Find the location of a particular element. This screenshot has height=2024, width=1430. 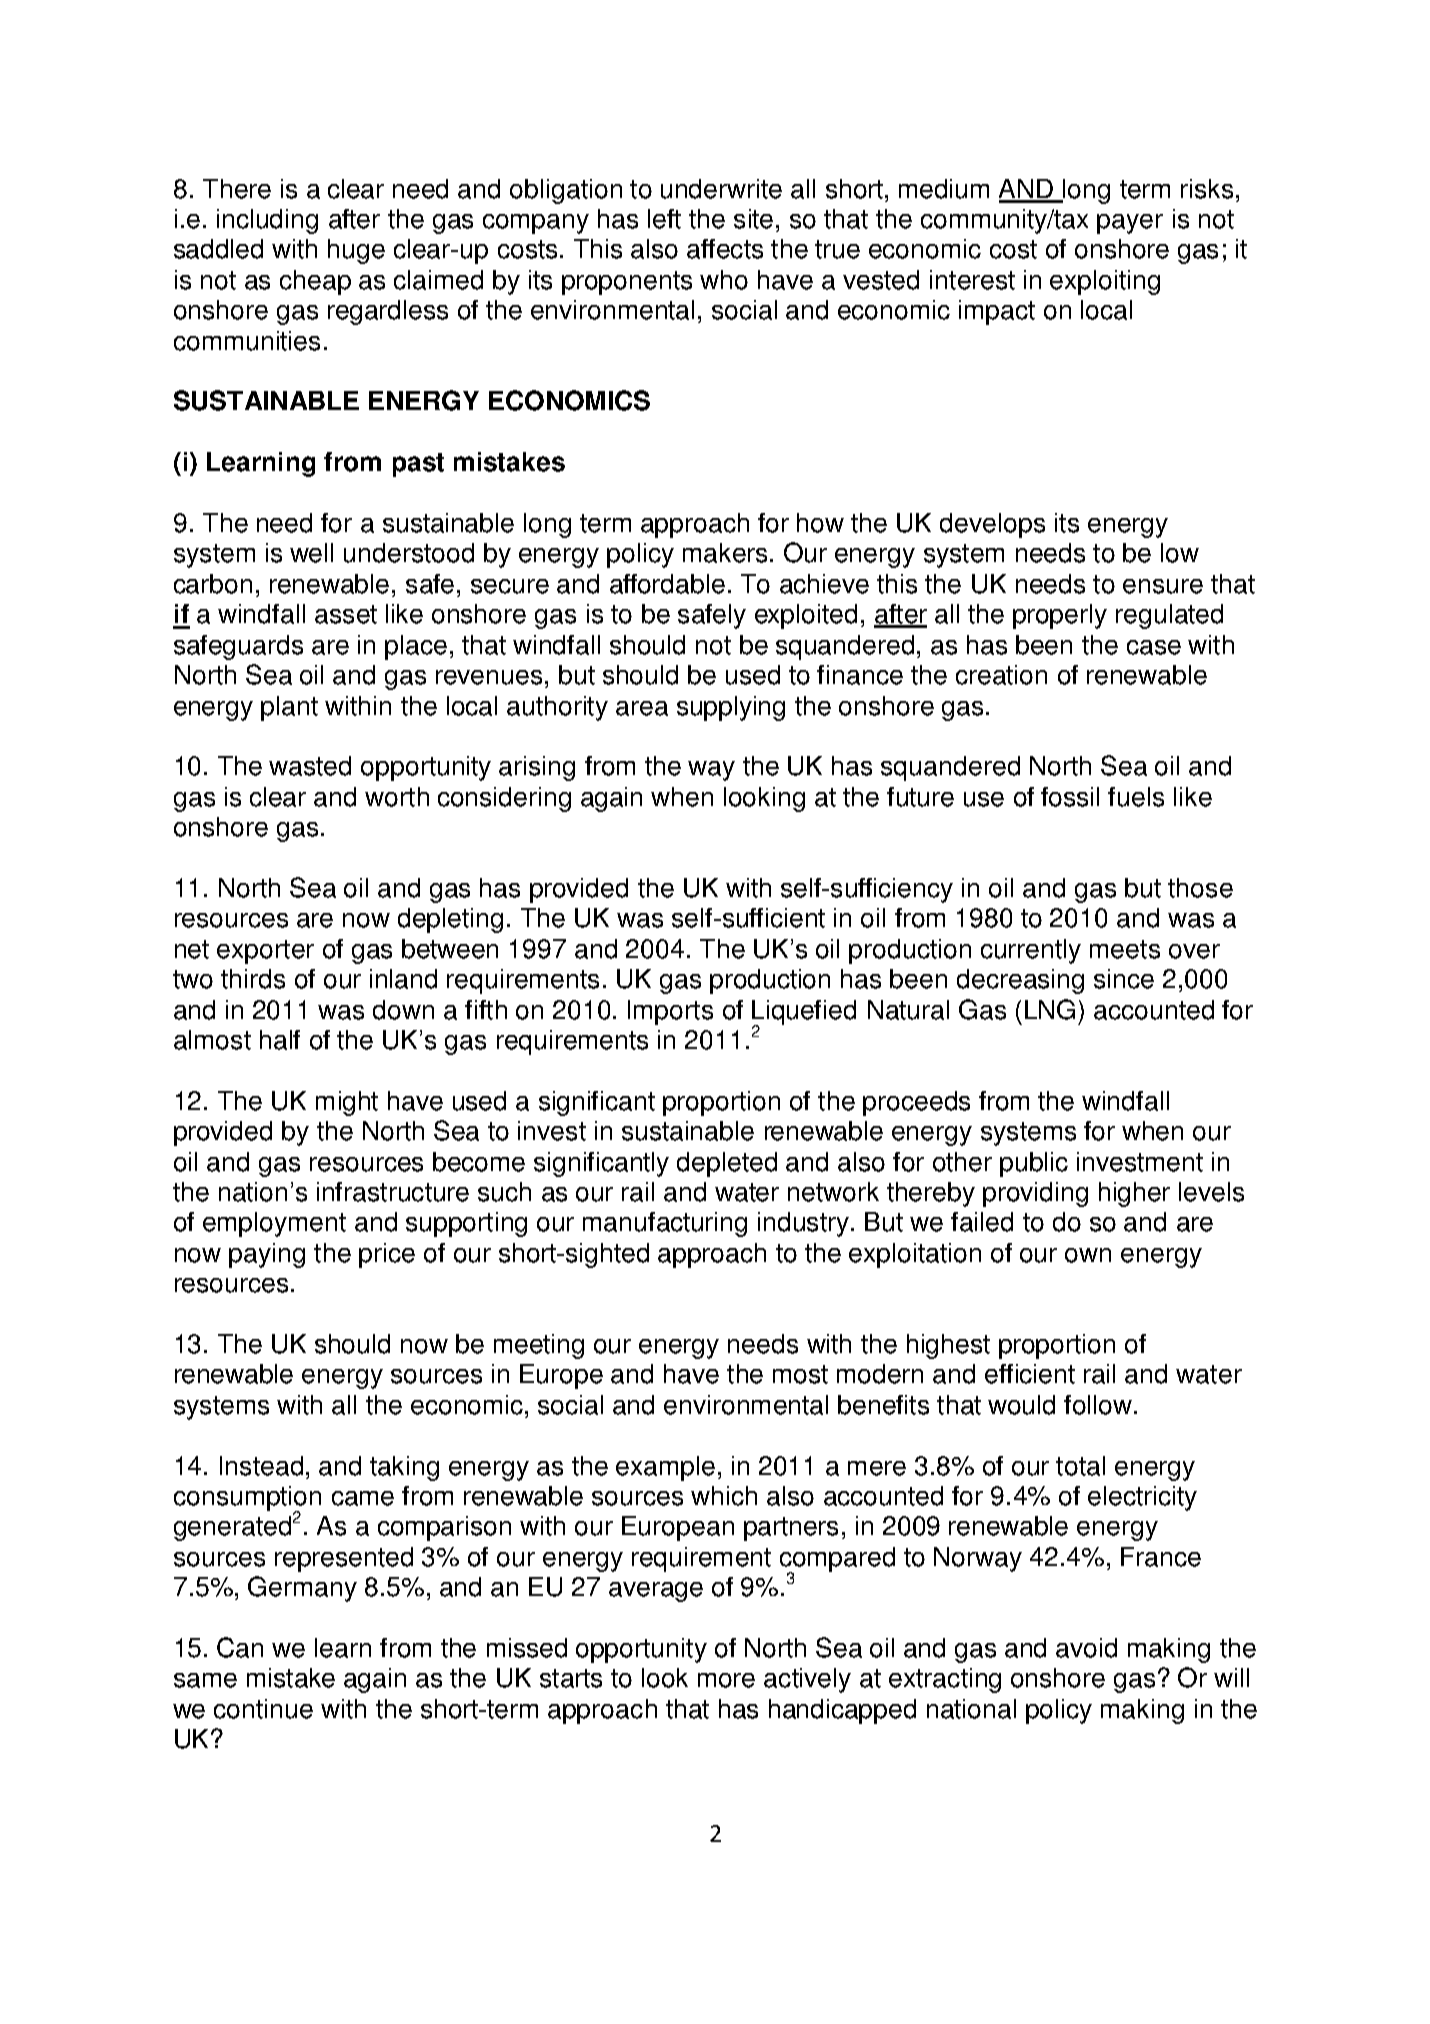

case is located at coordinates (1154, 647).
